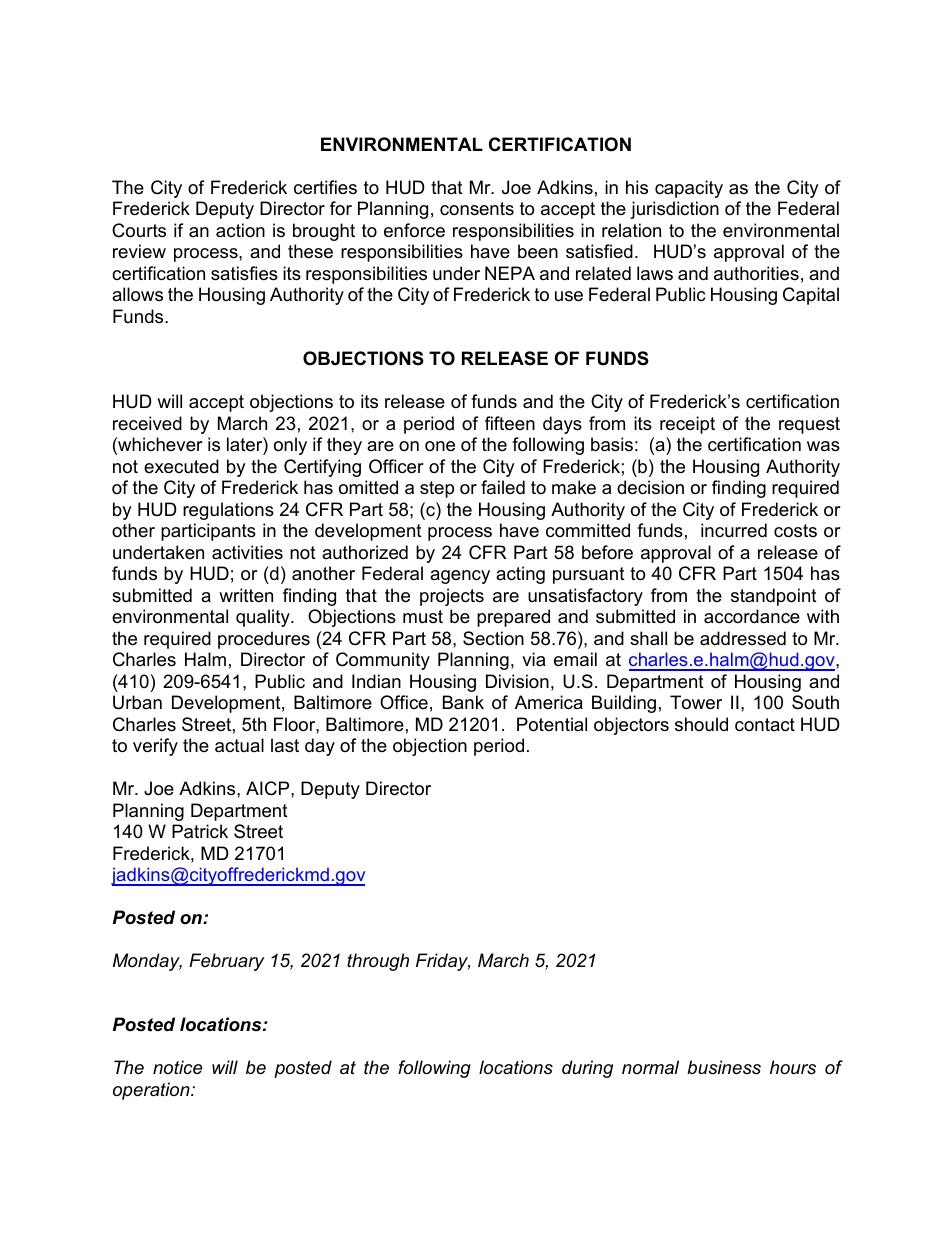 The width and height of the document is (952, 1233). Describe the element at coordinates (477, 208) in the document. I see `consents` at that location.
